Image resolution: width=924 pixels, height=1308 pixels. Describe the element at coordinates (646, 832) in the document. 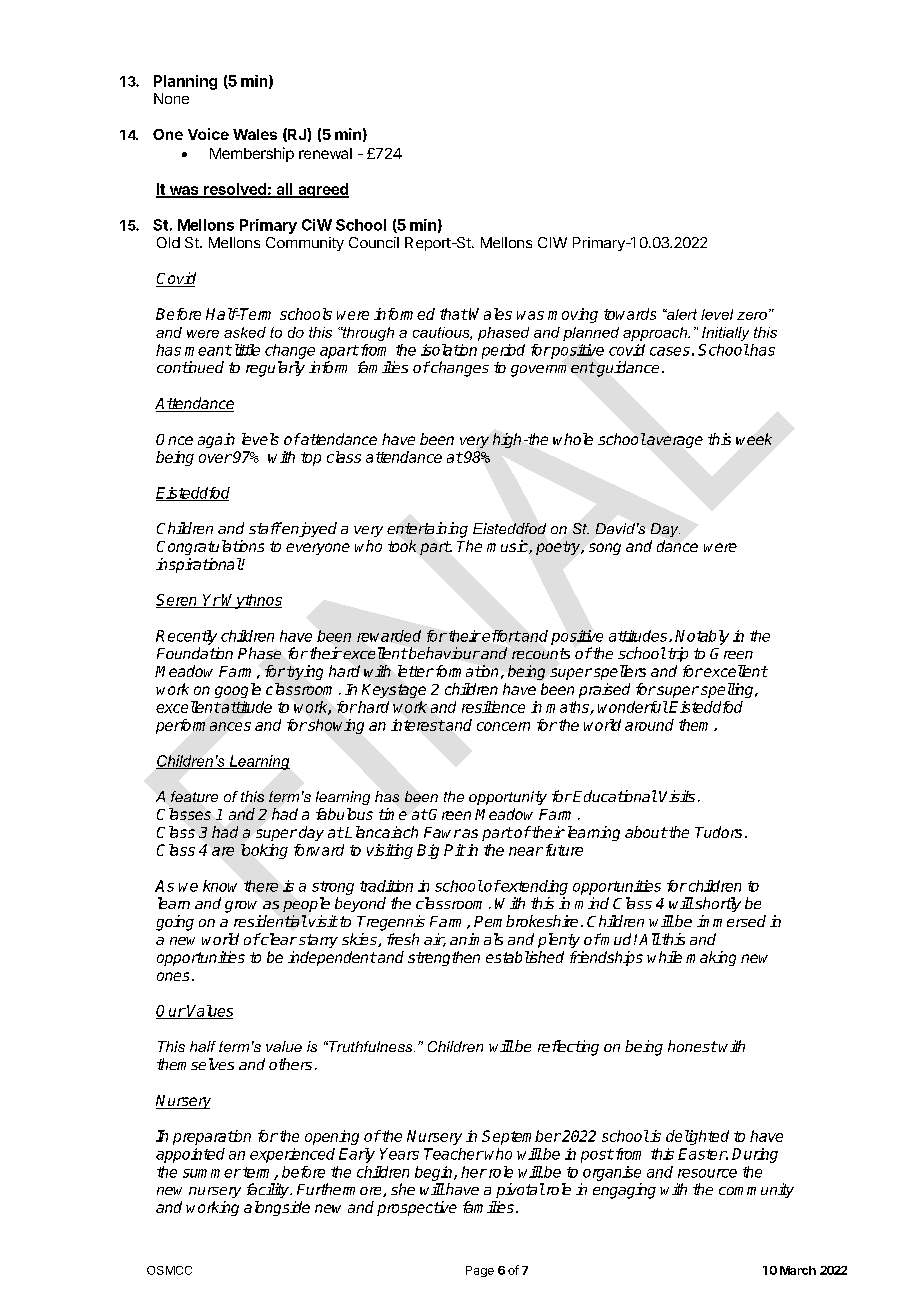

I see `about` at that location.
